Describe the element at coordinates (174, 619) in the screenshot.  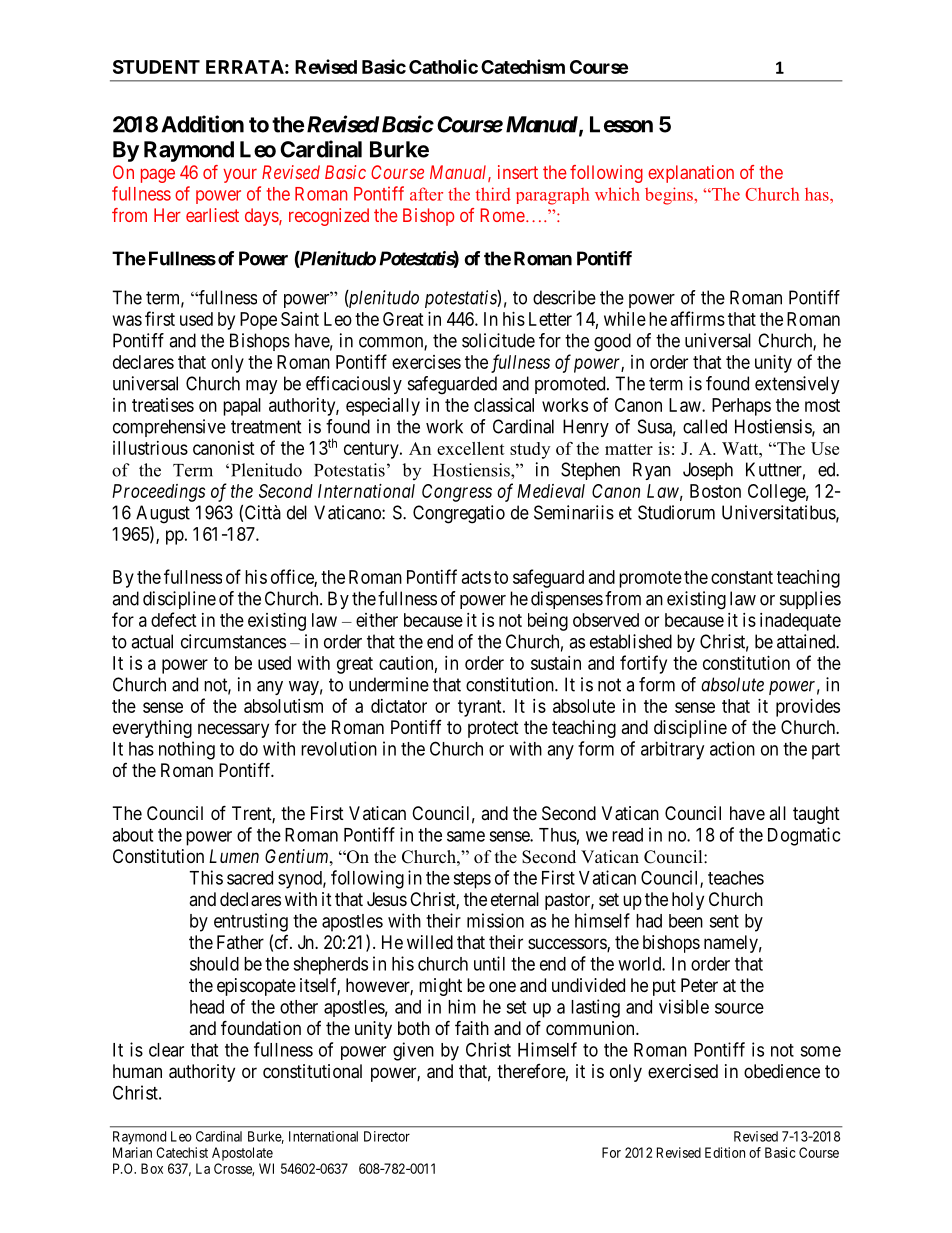
I see `defect` at that location.
